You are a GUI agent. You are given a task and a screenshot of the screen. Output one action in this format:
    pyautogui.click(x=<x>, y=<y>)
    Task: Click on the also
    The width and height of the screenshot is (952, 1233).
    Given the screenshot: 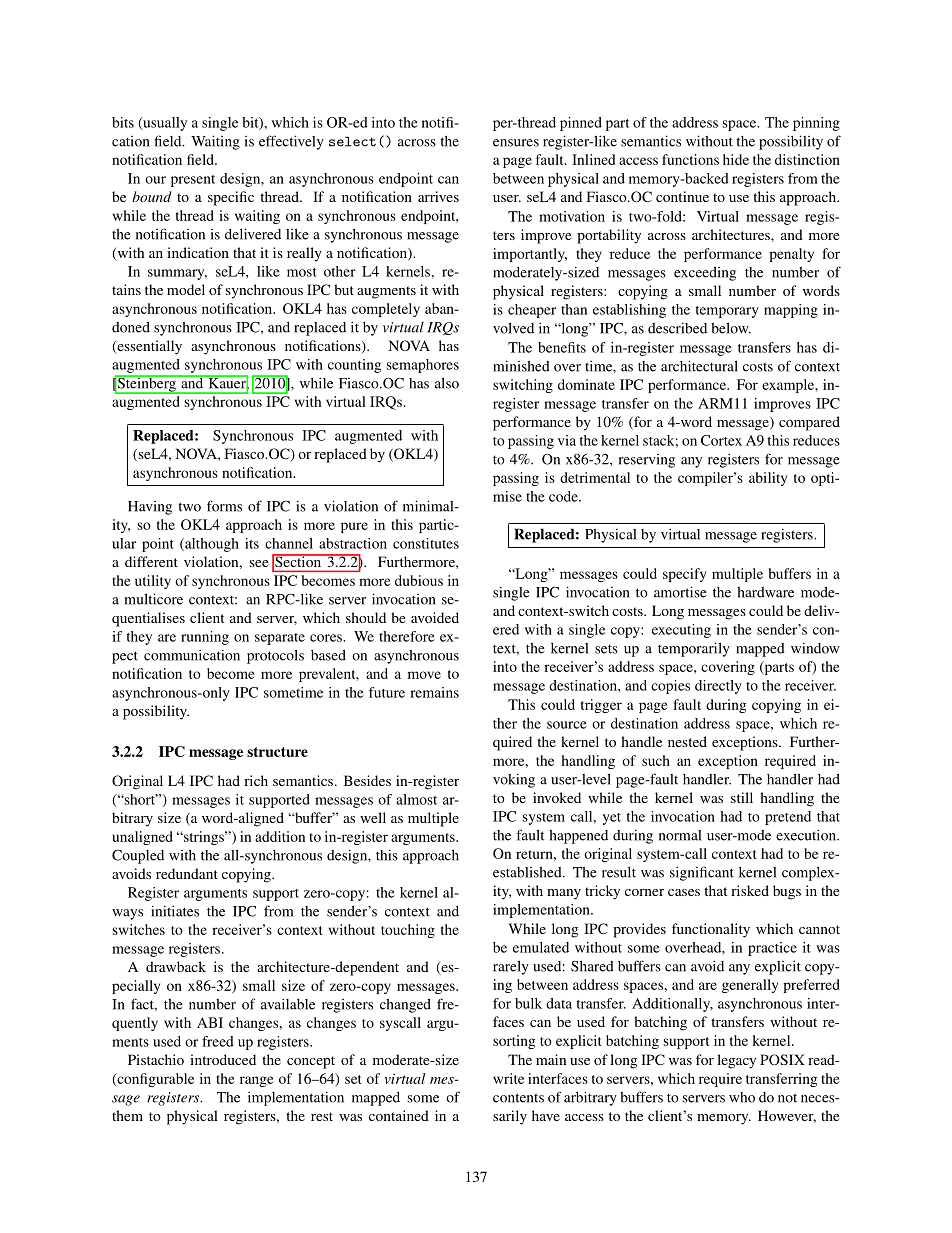 What is the action you would take?
    pyautogui.click(x=447, y=383)
